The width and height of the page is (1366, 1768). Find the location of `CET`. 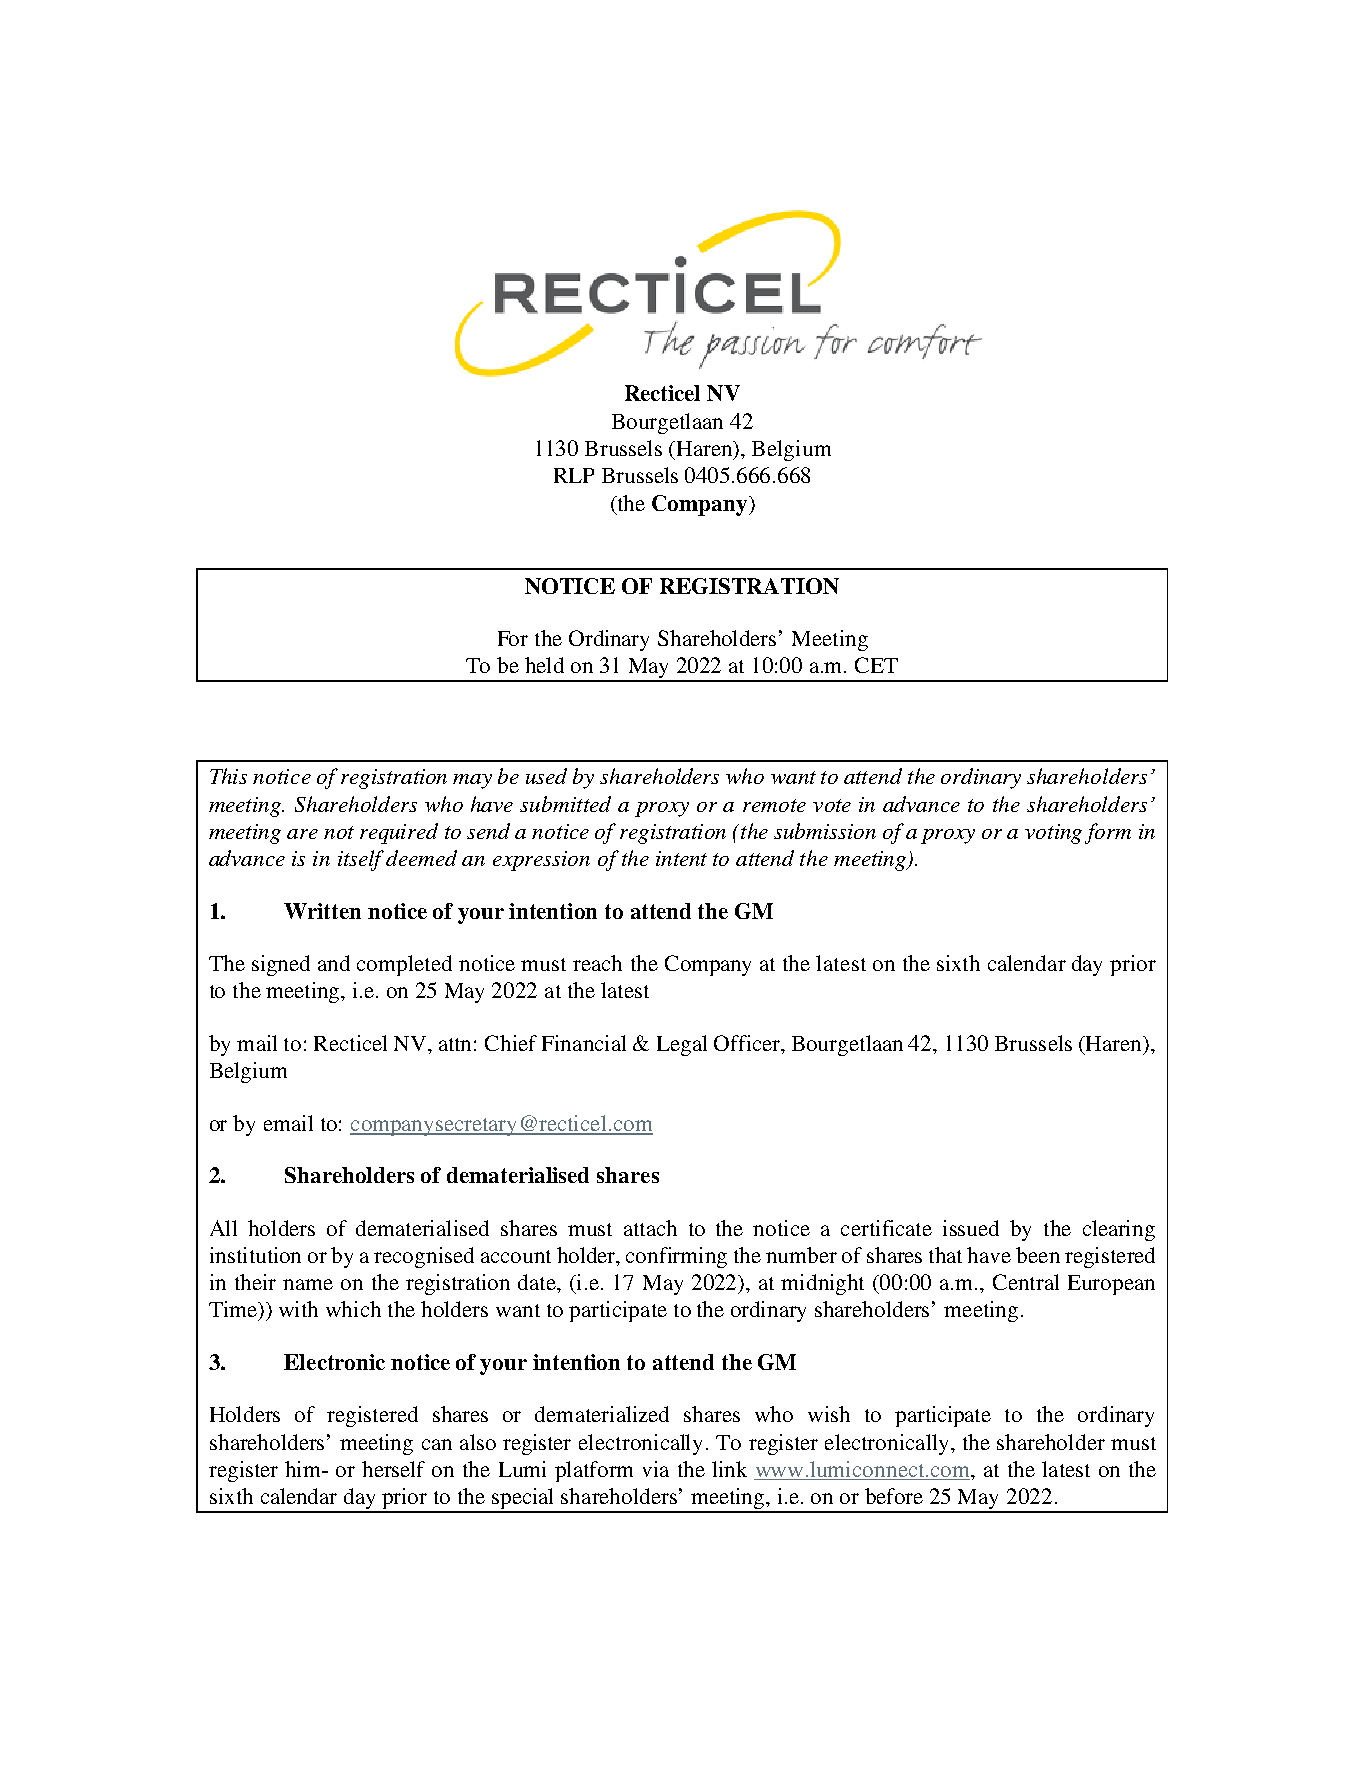

CET is located at coordinates (876, 665).
